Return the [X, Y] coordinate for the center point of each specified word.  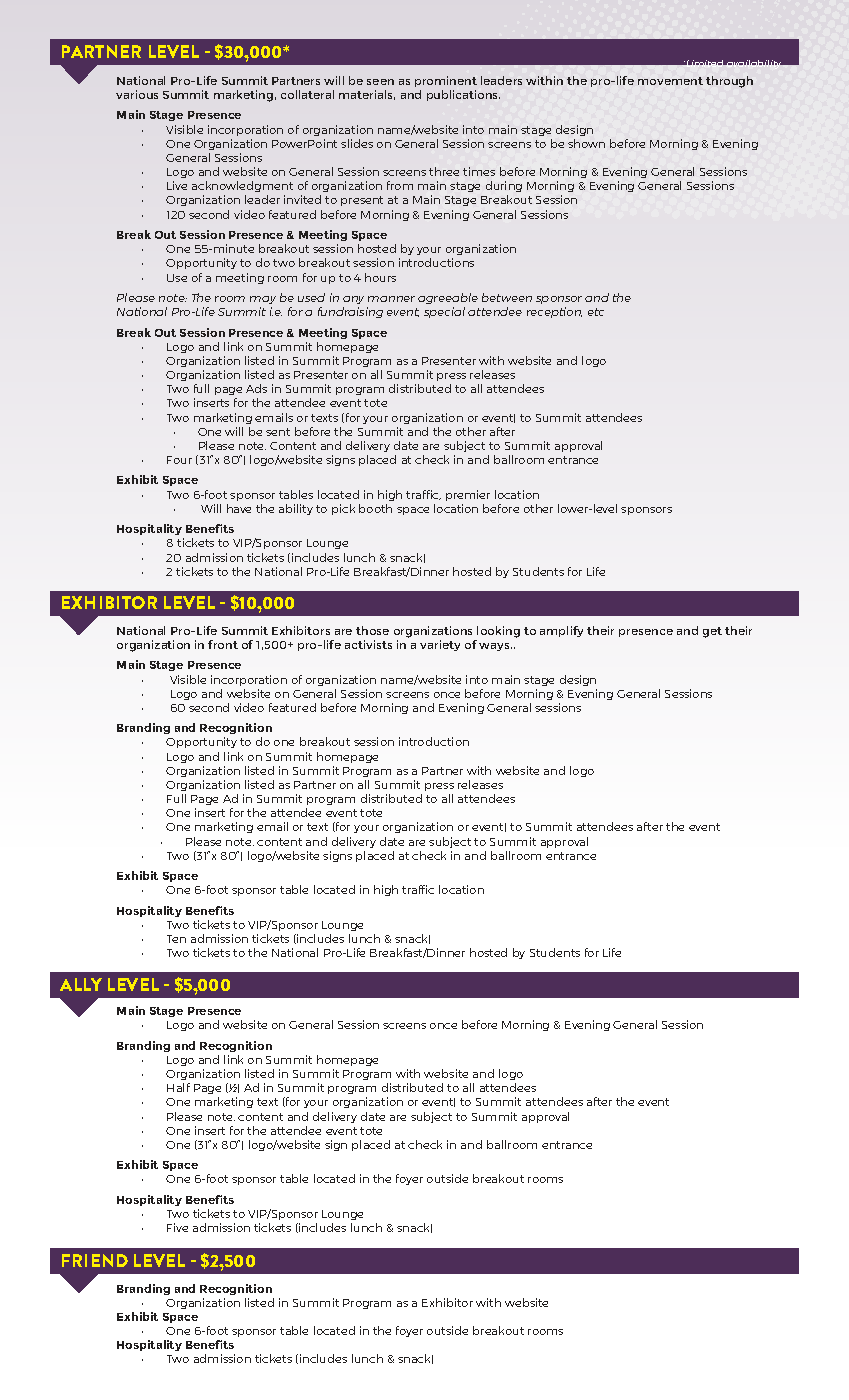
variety [440, 645]
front [223, 644]
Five [177, 1227]
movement [670, 81]
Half [178, 1087]
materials [367, 95]
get [712, 632]
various [137, 94]
